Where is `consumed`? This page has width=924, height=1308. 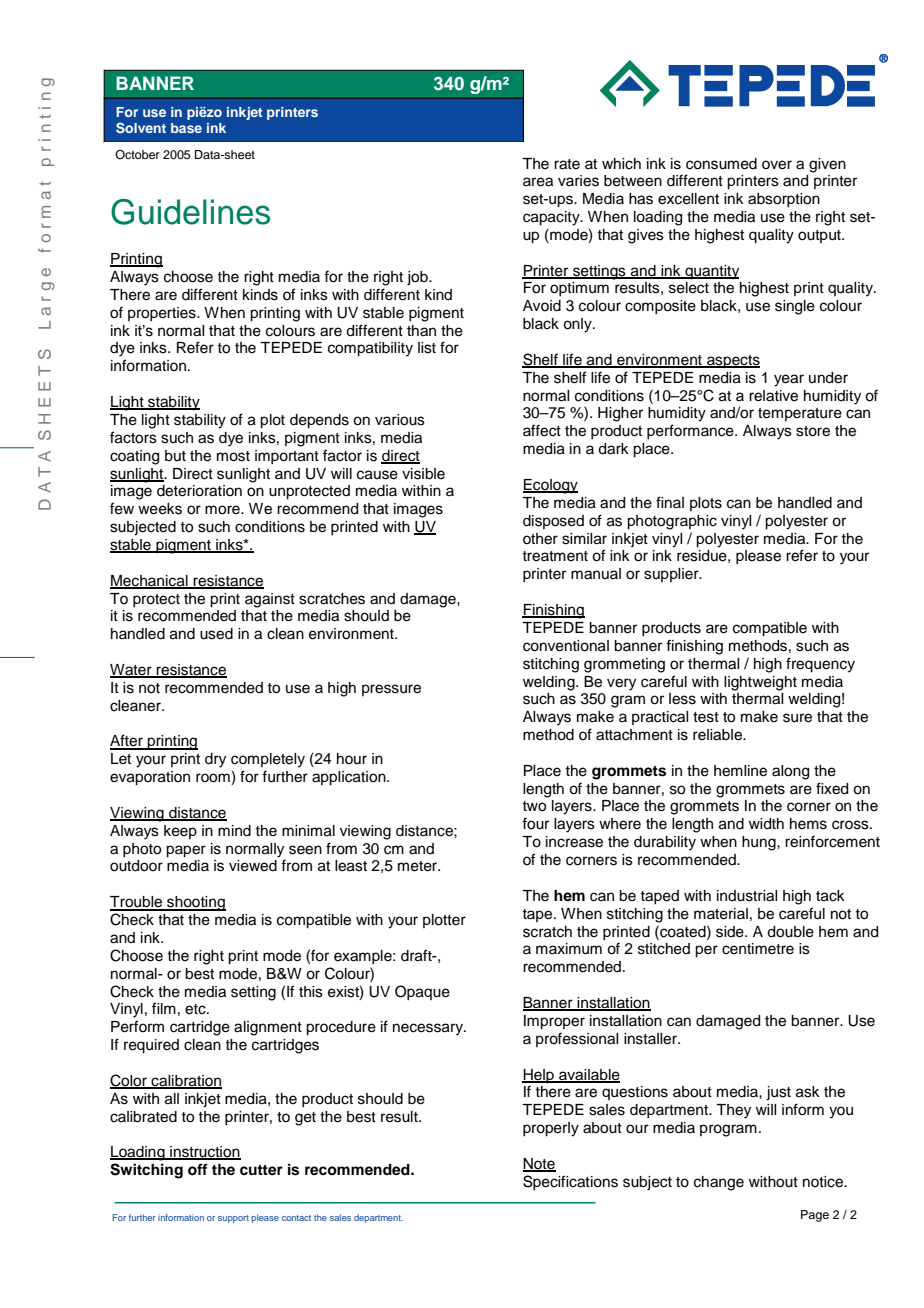
consumed is located at coordinates (721, 164).
